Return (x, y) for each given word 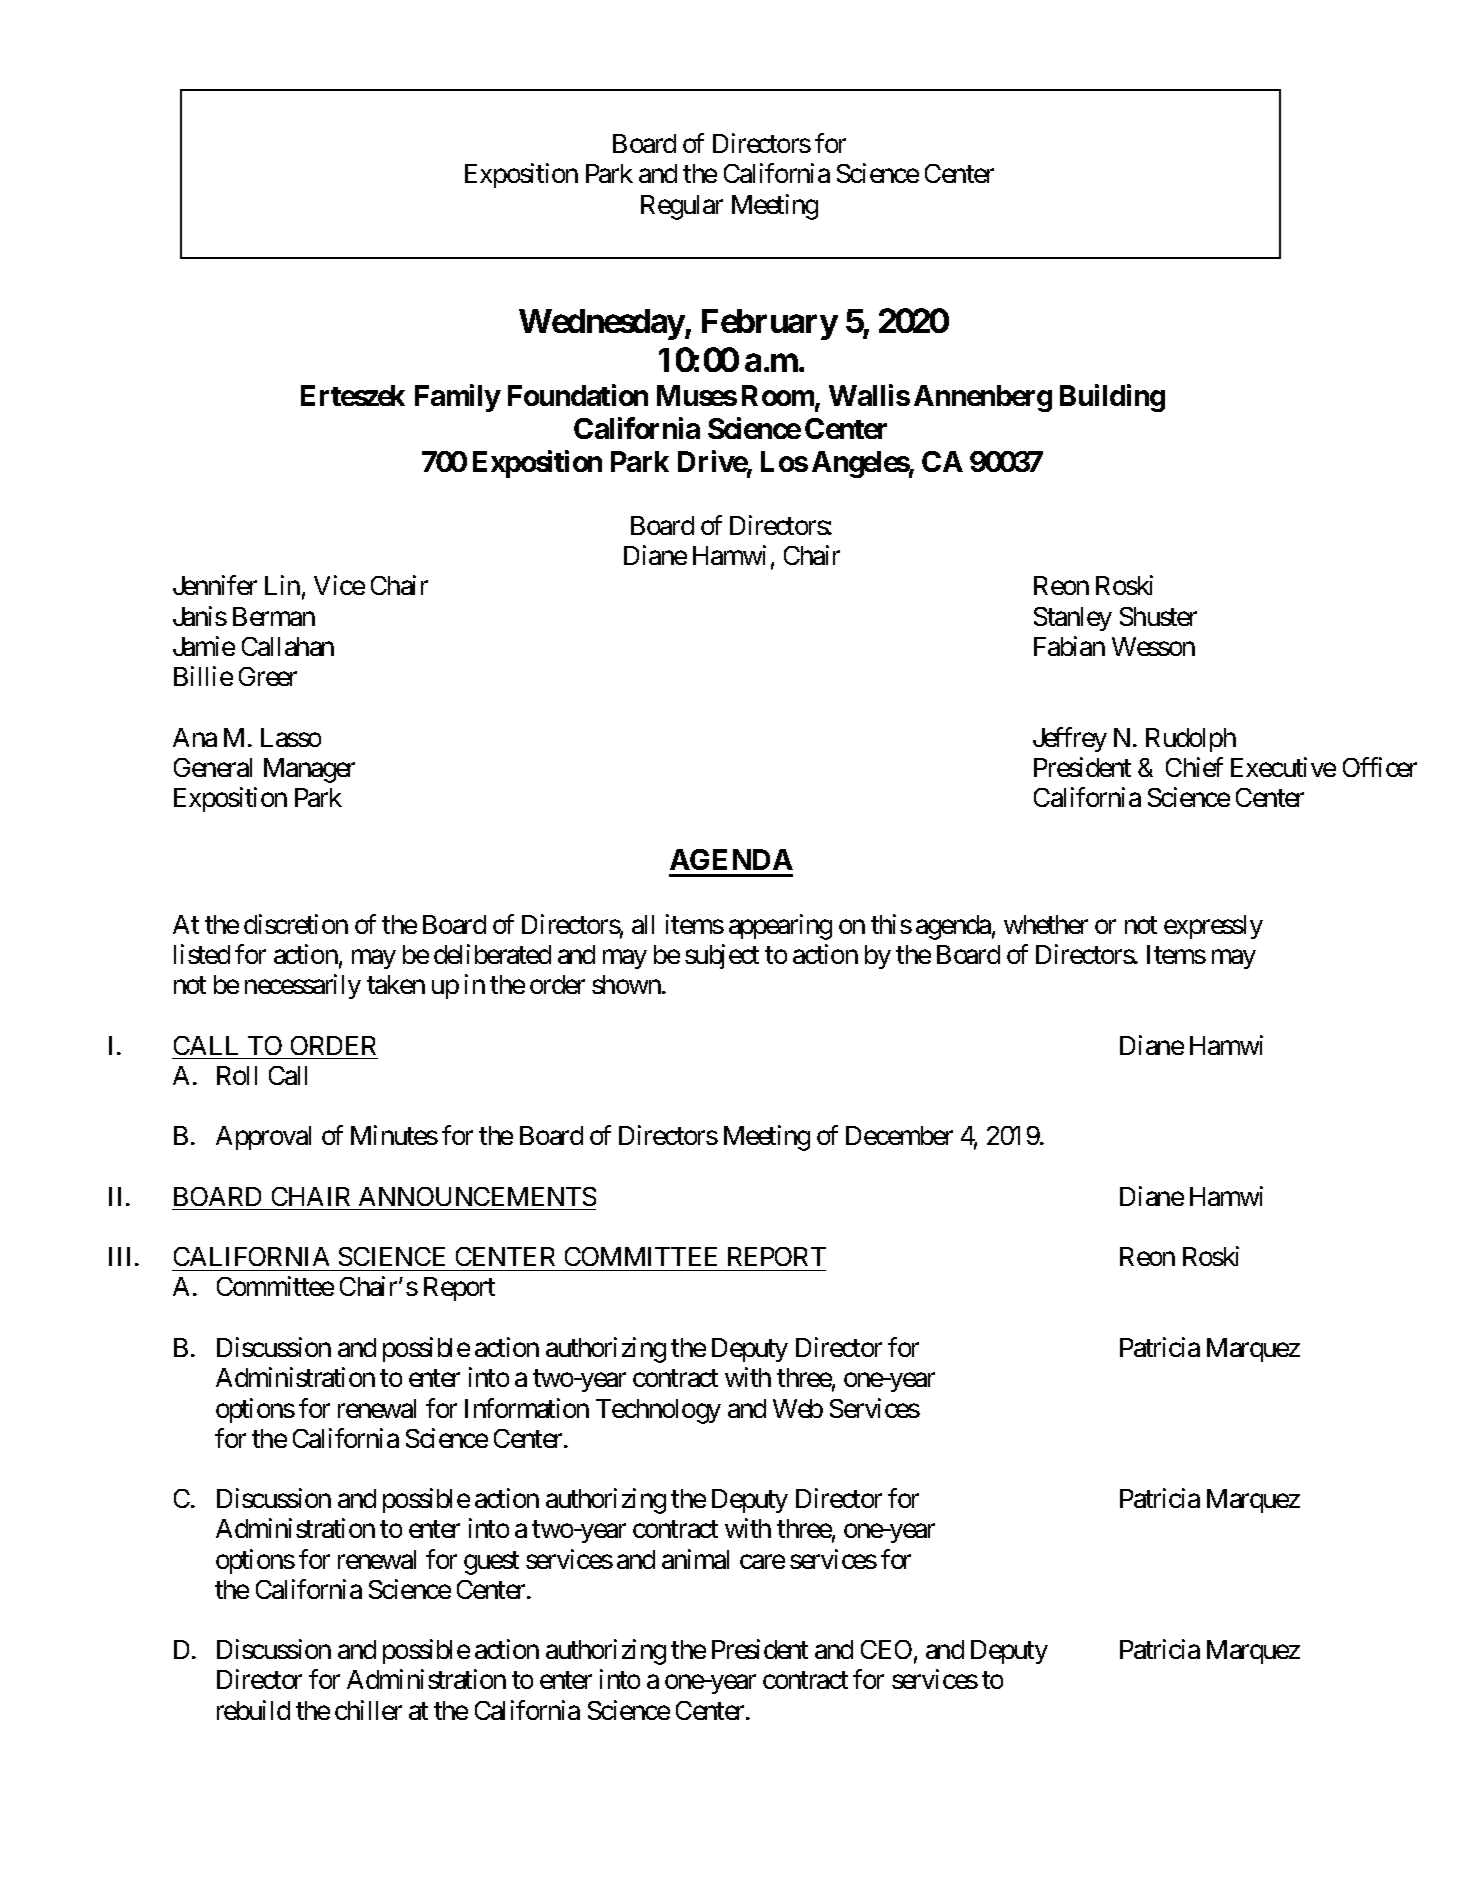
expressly (1213, 927)
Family (458, 398)
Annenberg (983, 398)
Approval (263, 1138)
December (899, 1135)
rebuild (253, 1710)
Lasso (291, 737)
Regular (682, 207)
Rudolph (1191, 740)
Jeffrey (1070, 739)
